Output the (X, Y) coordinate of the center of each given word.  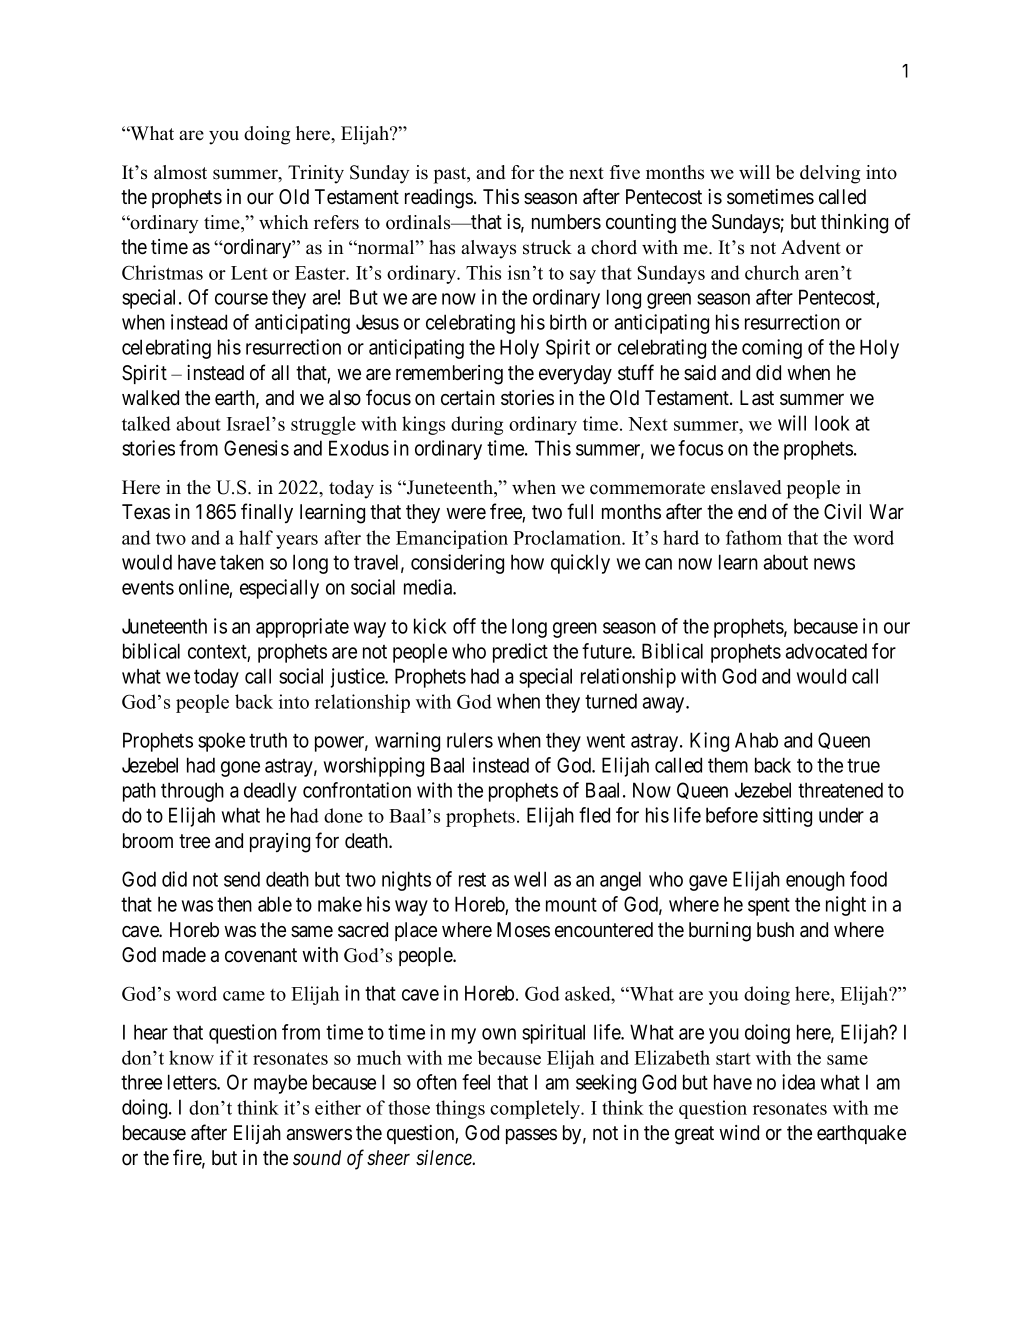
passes (531, 1136)
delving (830, 174)
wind (739, 1133)
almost (180, 172)
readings (439, 199)
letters (193, 1082)
